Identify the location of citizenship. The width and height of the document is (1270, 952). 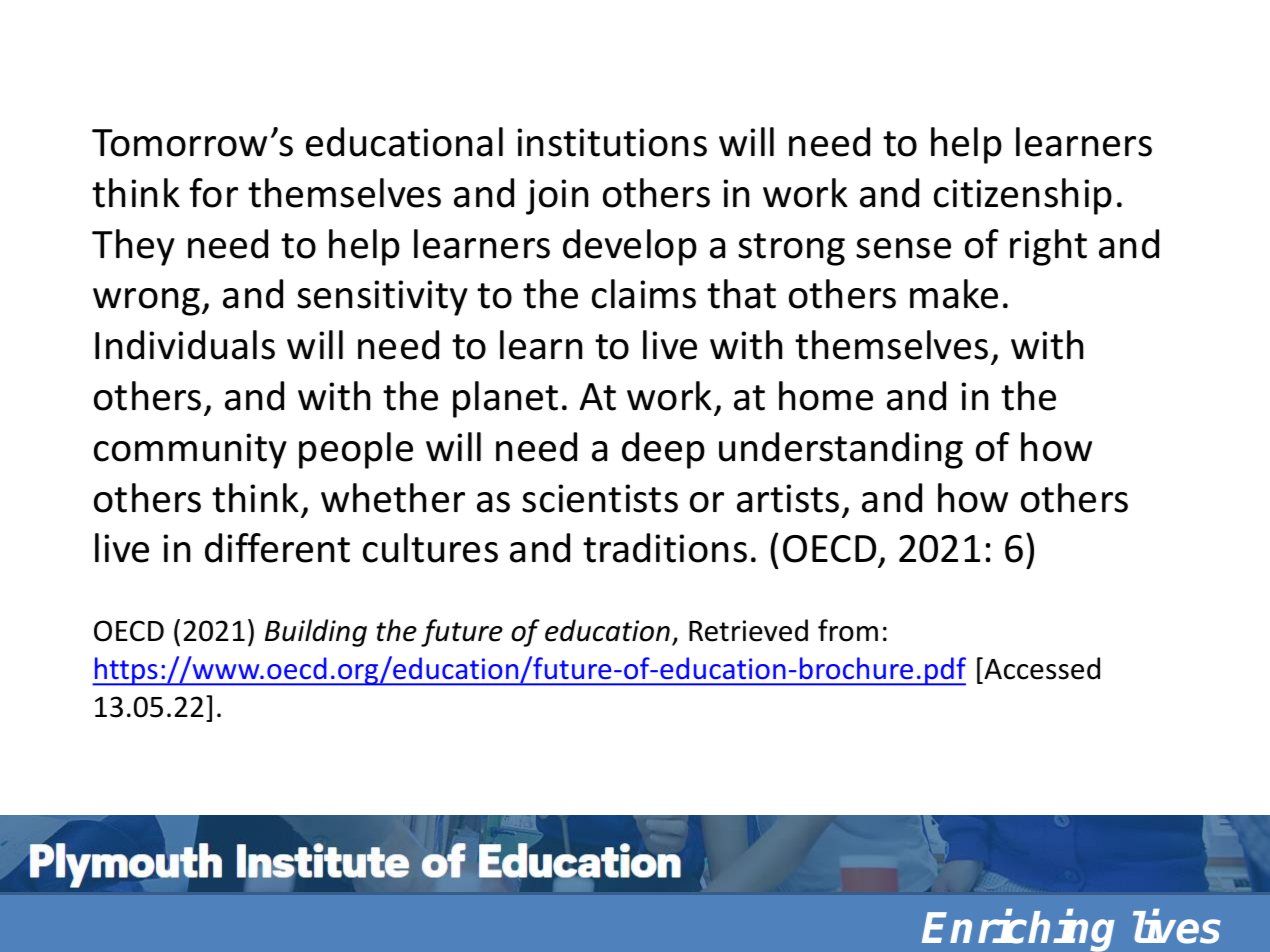
(1023, 196).
